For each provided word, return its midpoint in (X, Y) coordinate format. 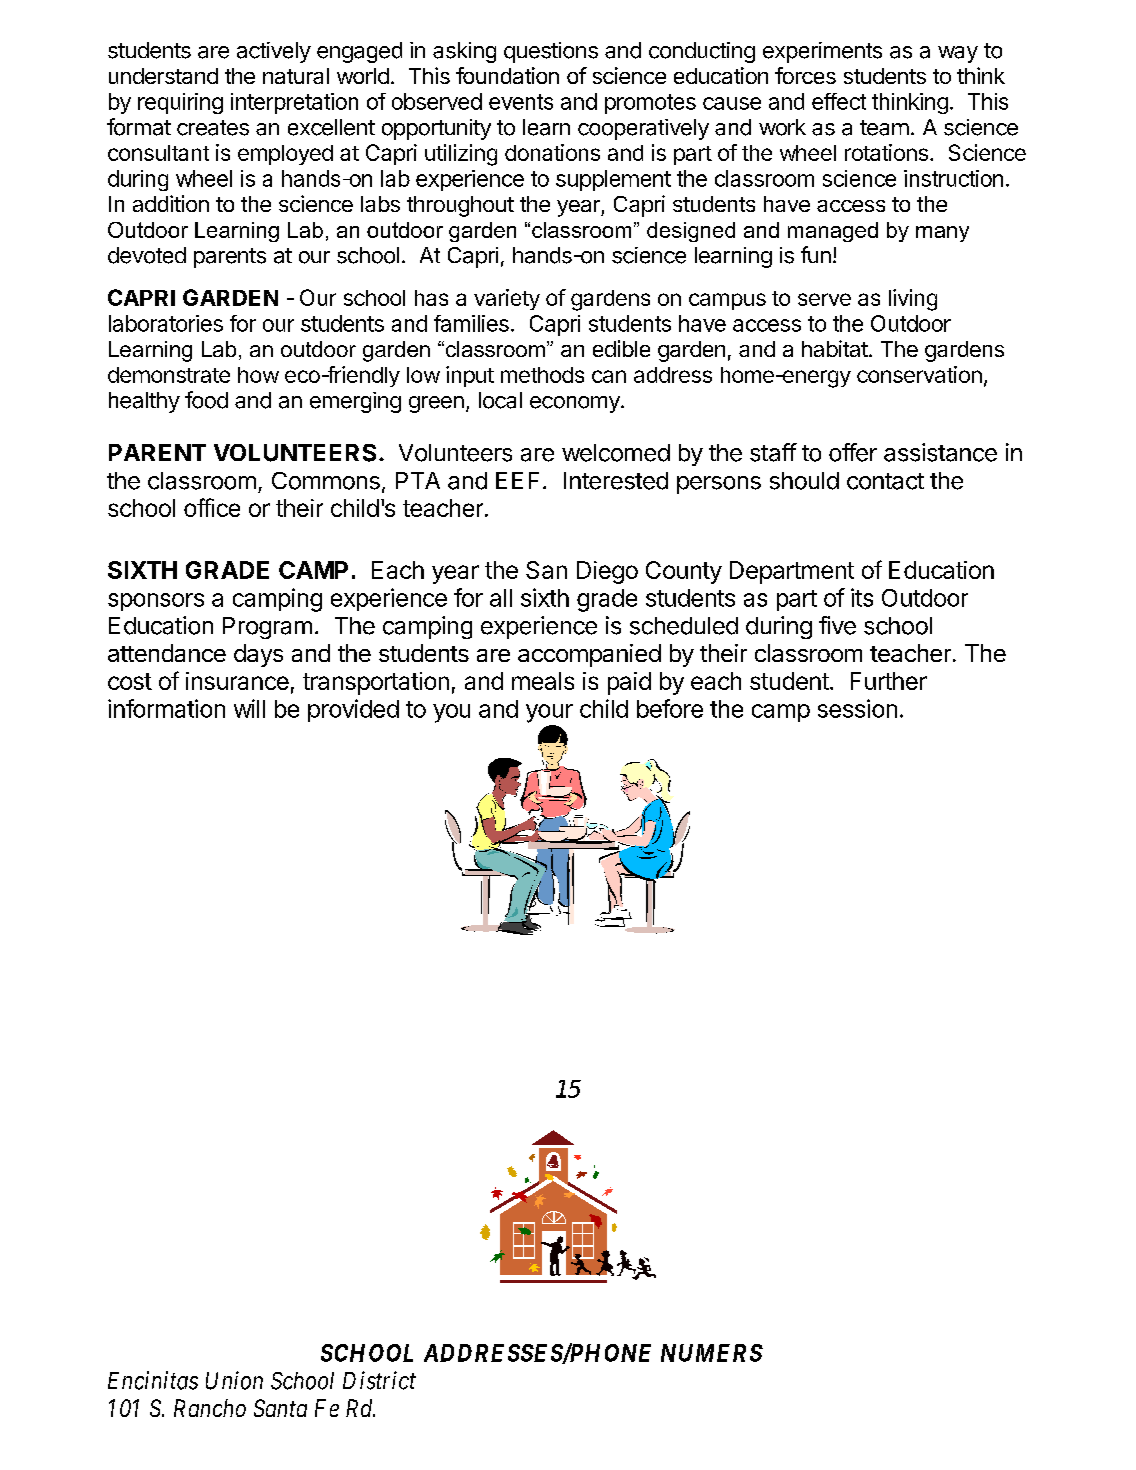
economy (576, 404)
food (206, 400)
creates (213, 128)
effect (839, 101)
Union (234, 1380)
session (857, 708)
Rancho (210, 1408)
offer (853, 452)
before (670, 708)
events (521, 102)
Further (889, 681)
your (549, 713)
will (249, 708)
